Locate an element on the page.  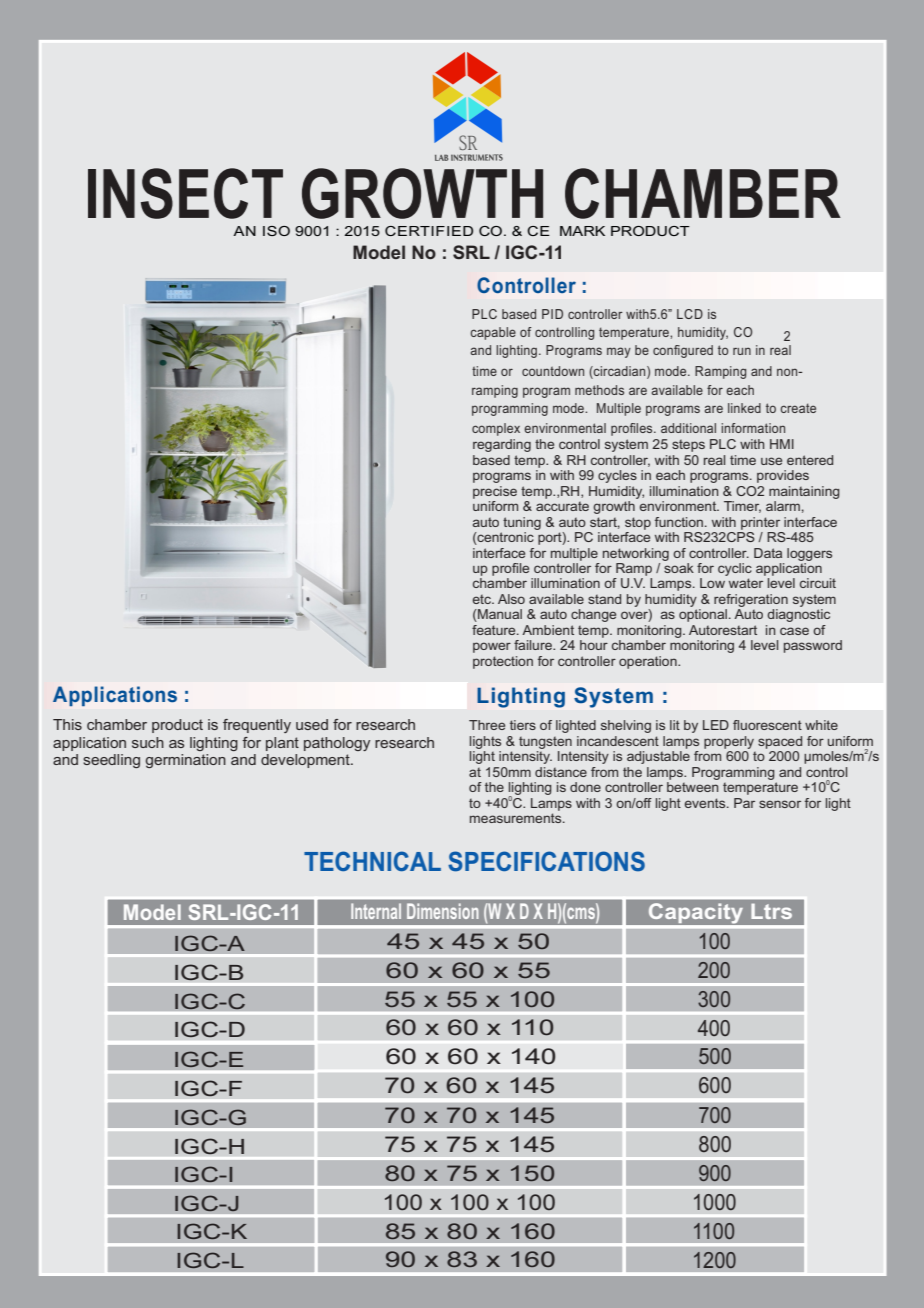
Internal is located at coordinates (376, 911).
